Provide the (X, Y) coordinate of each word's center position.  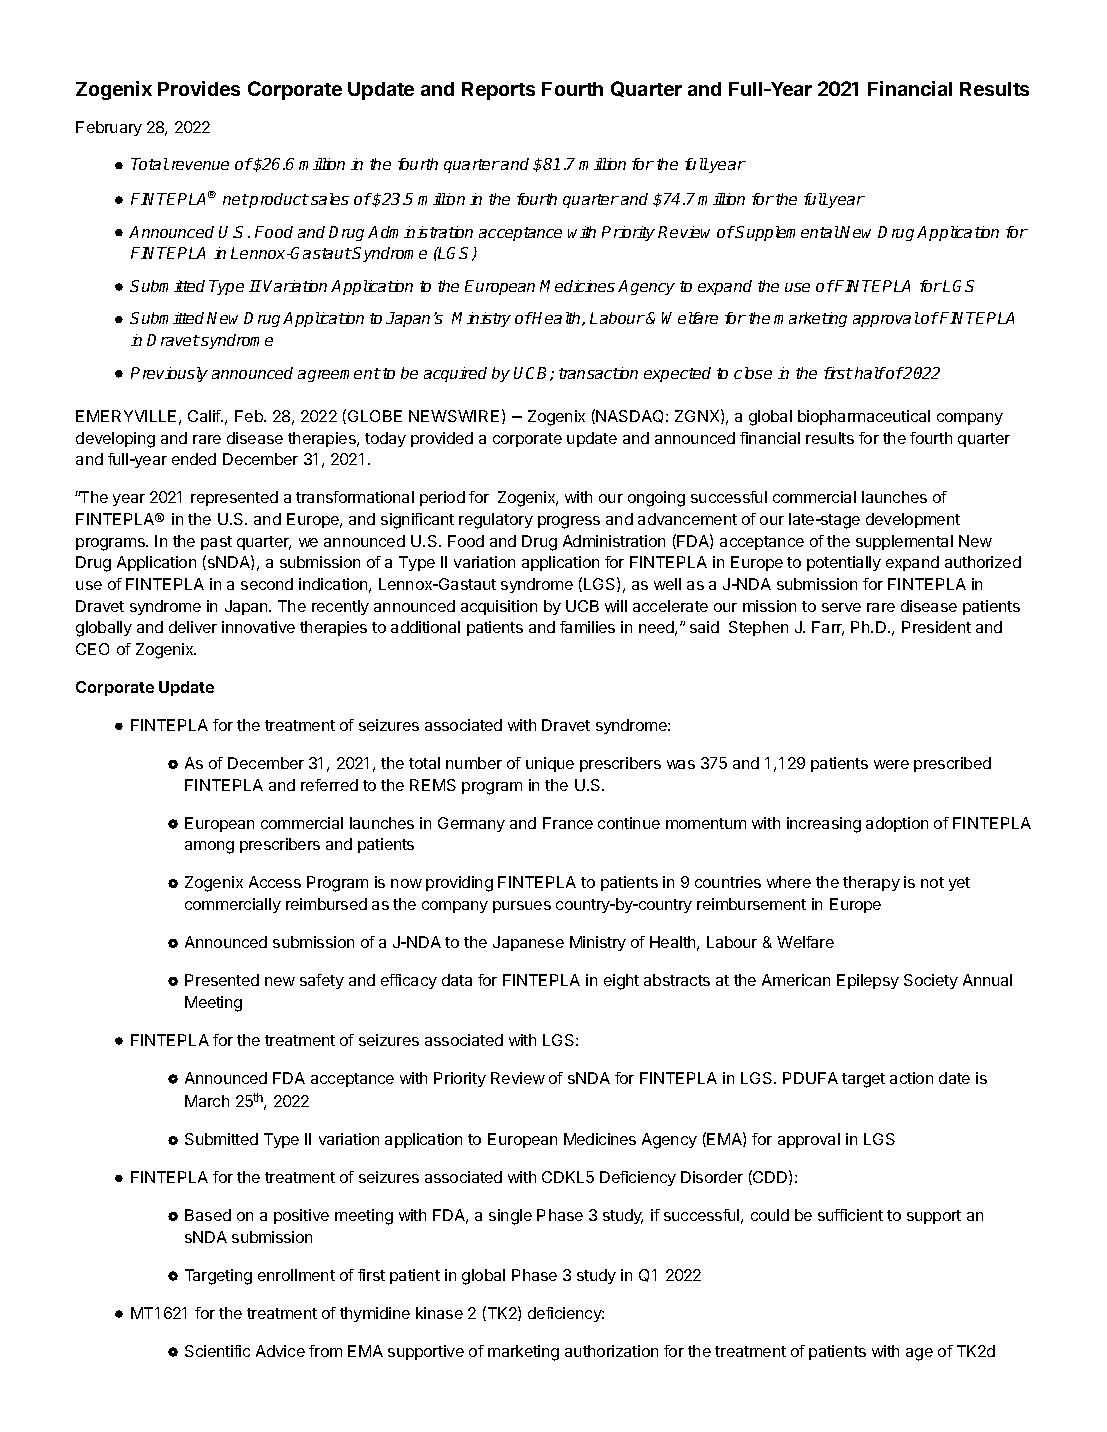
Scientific (217, 1351)
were (891, 764)
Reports (498, 91)
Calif (205, 416)
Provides (199, 88)
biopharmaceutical (864, 417)
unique (550, 764)
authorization (611, 1351)
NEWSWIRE (454, 416)
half (870, 373)
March (207, 1101)
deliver (193, 627)
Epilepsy (868, 981)
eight (621, 982)
